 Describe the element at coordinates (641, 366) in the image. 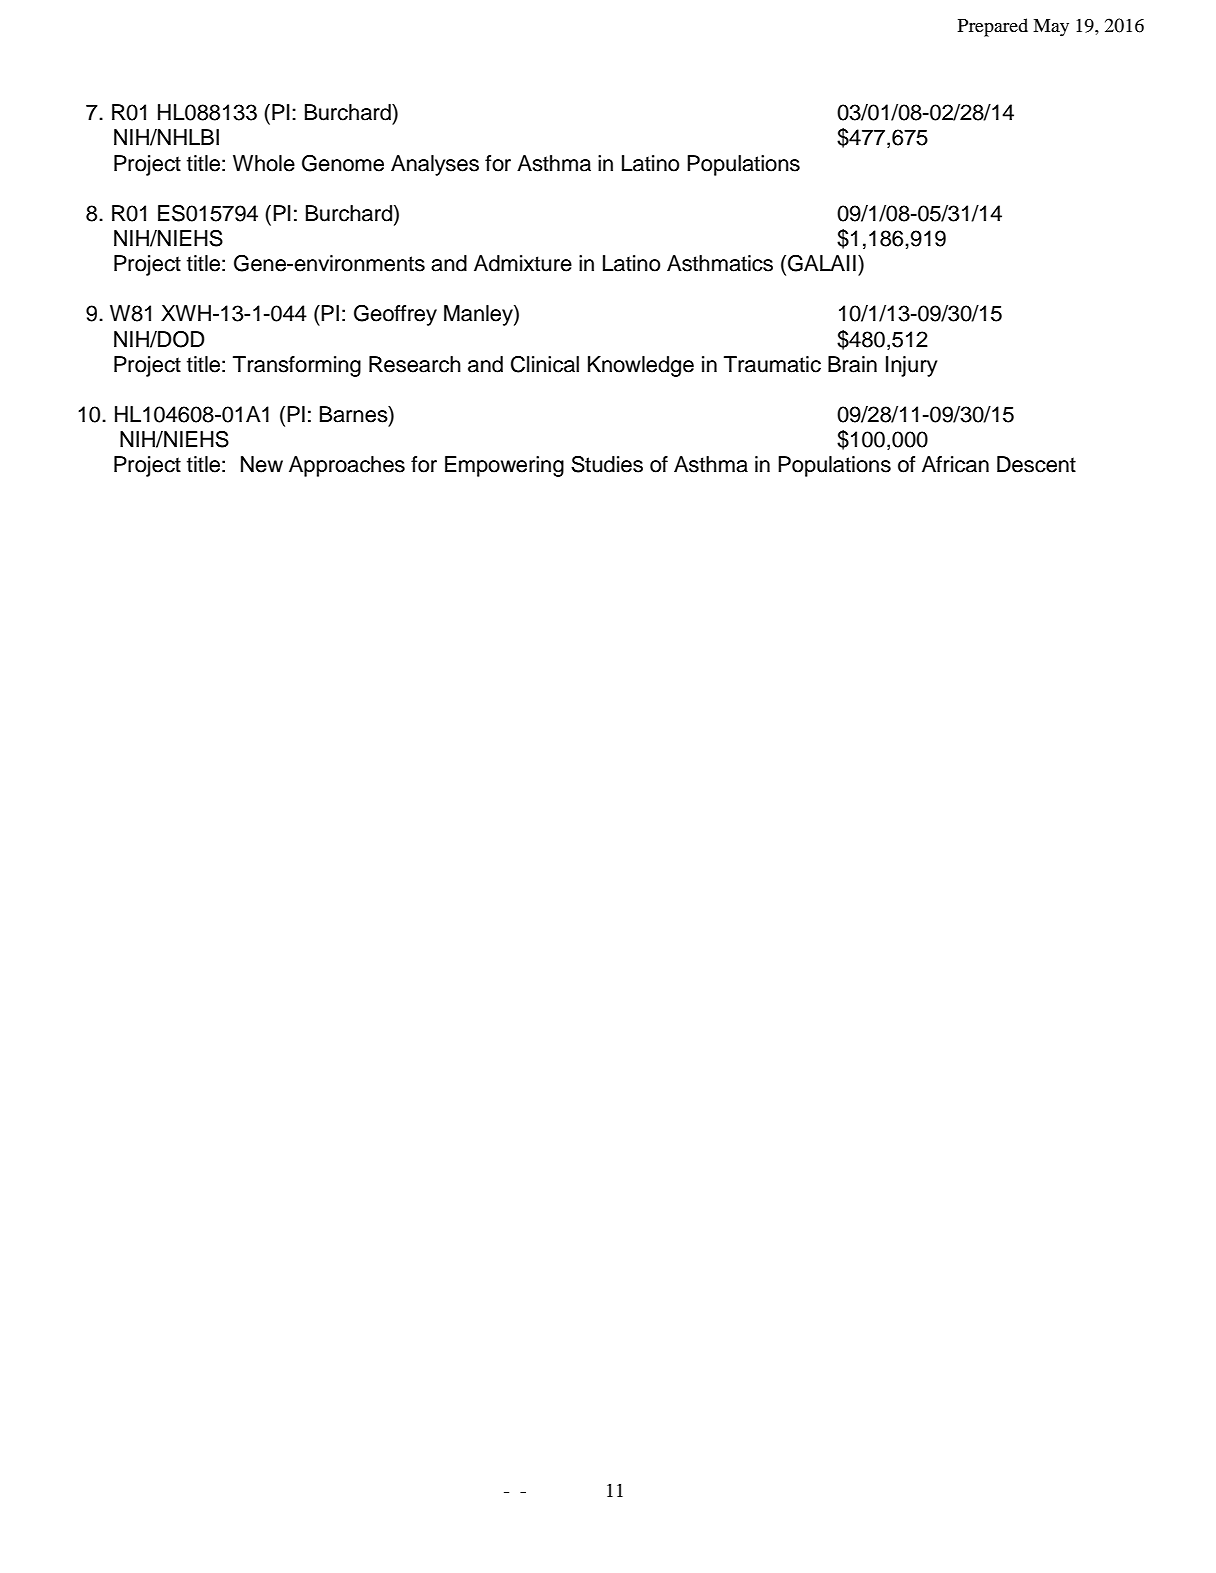

I see `Knowledge` at that location.
